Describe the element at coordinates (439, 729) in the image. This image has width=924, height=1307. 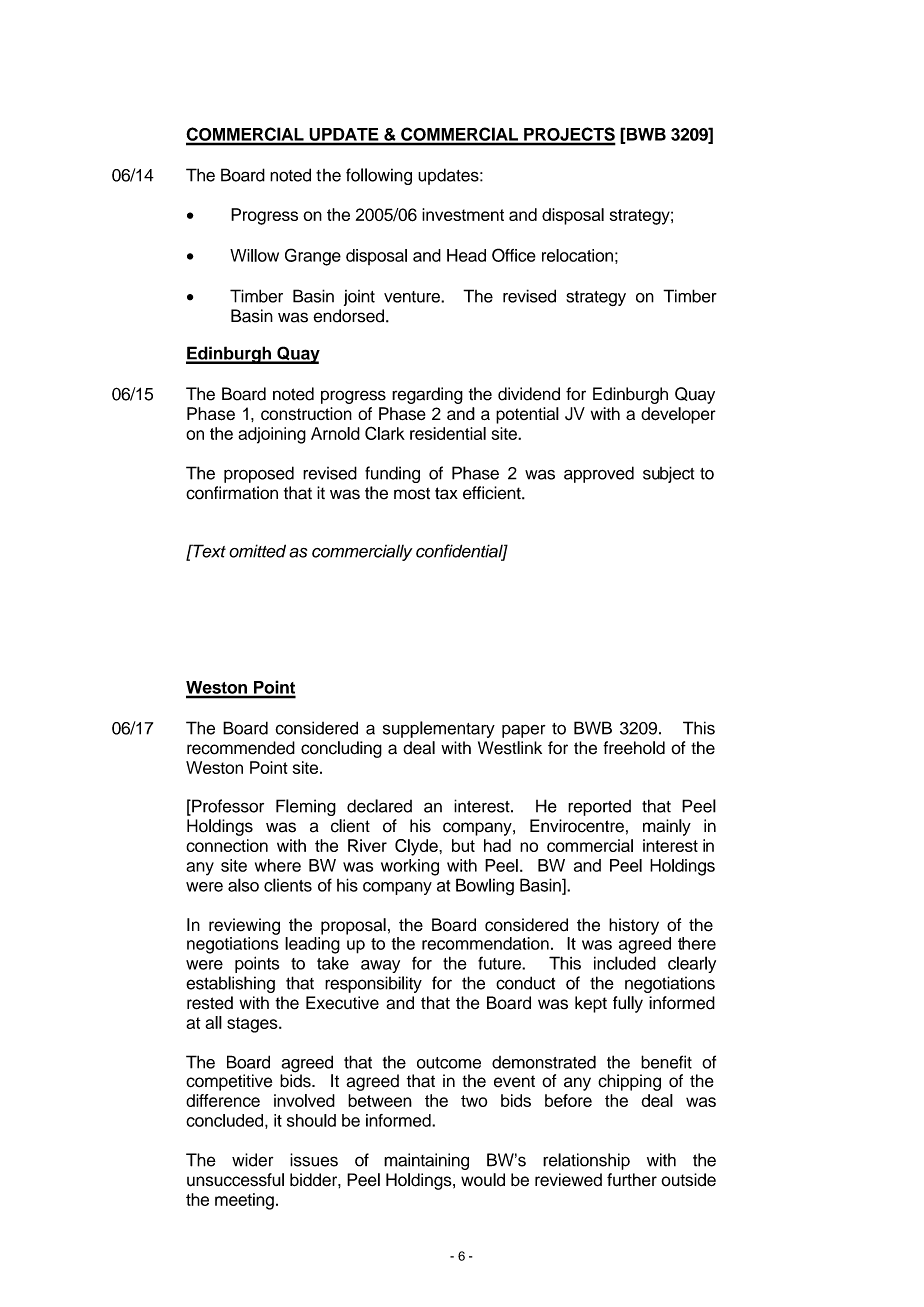
I see `supplementary` at that location.
